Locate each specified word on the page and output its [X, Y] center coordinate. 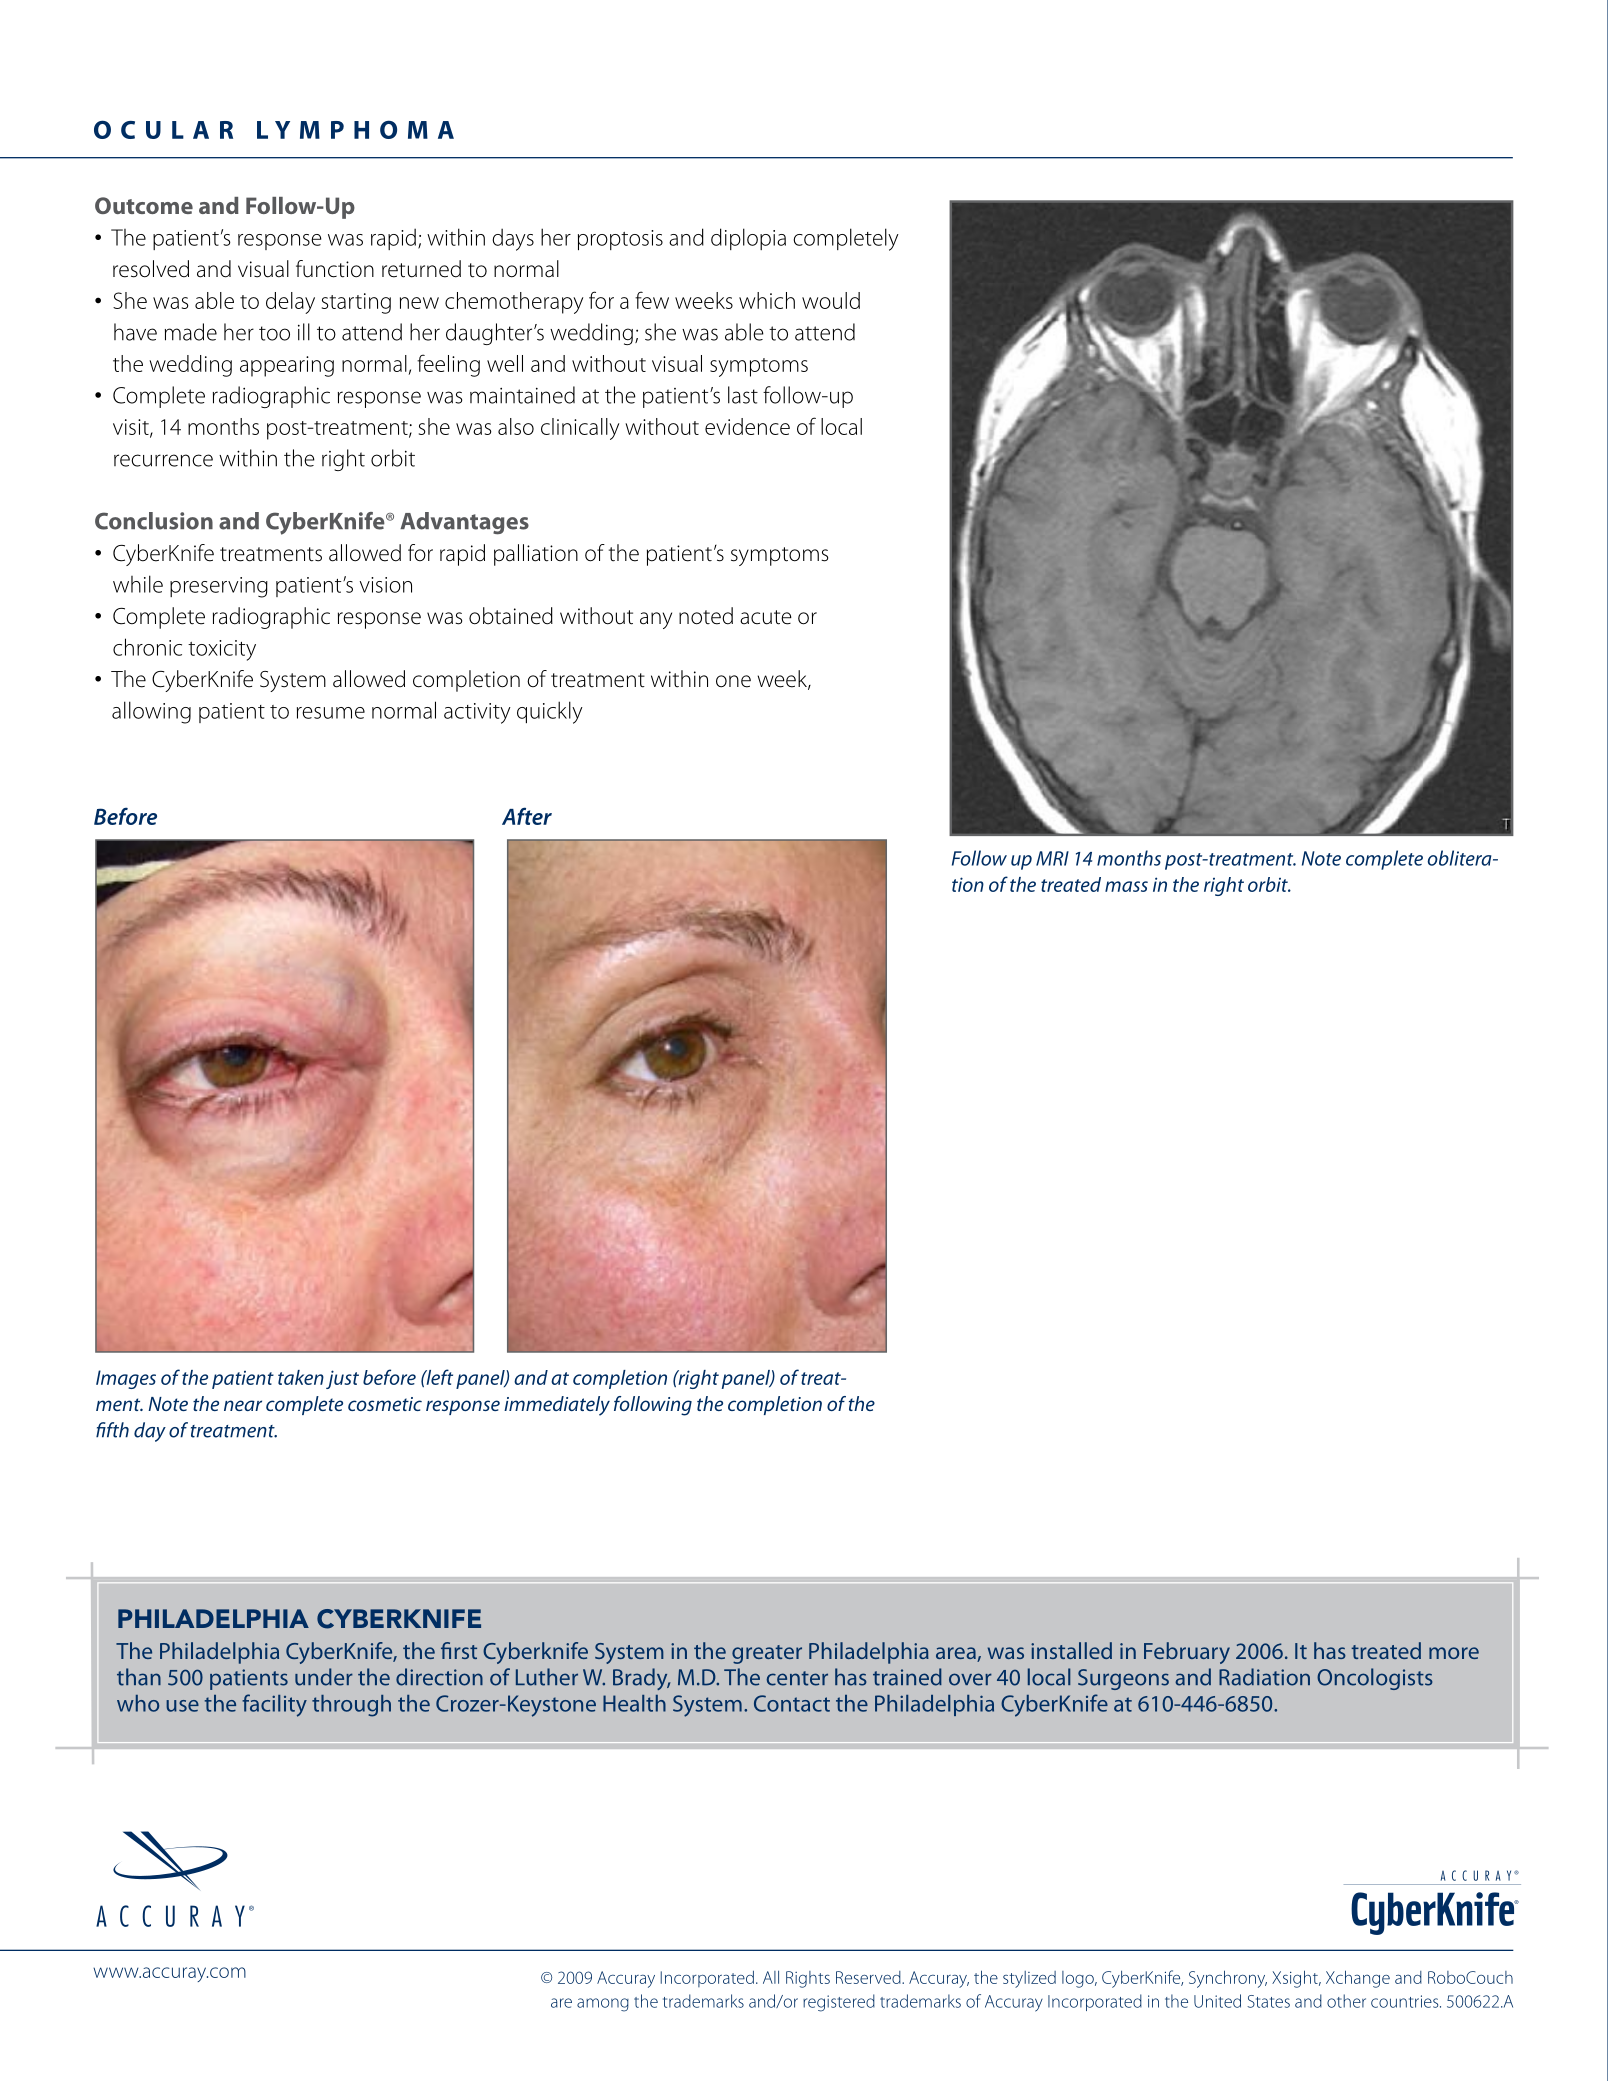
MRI [1052, 858]
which [767, 300]
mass [1126, 886]
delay [290, 303]
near [243, 1405]
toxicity [222, 650]
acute [766, 617]
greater [767, 1654]
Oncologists [1375, 1679]
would [831, 300]
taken [301, 1377]
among [603, 2005]
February [1187, 1653]
